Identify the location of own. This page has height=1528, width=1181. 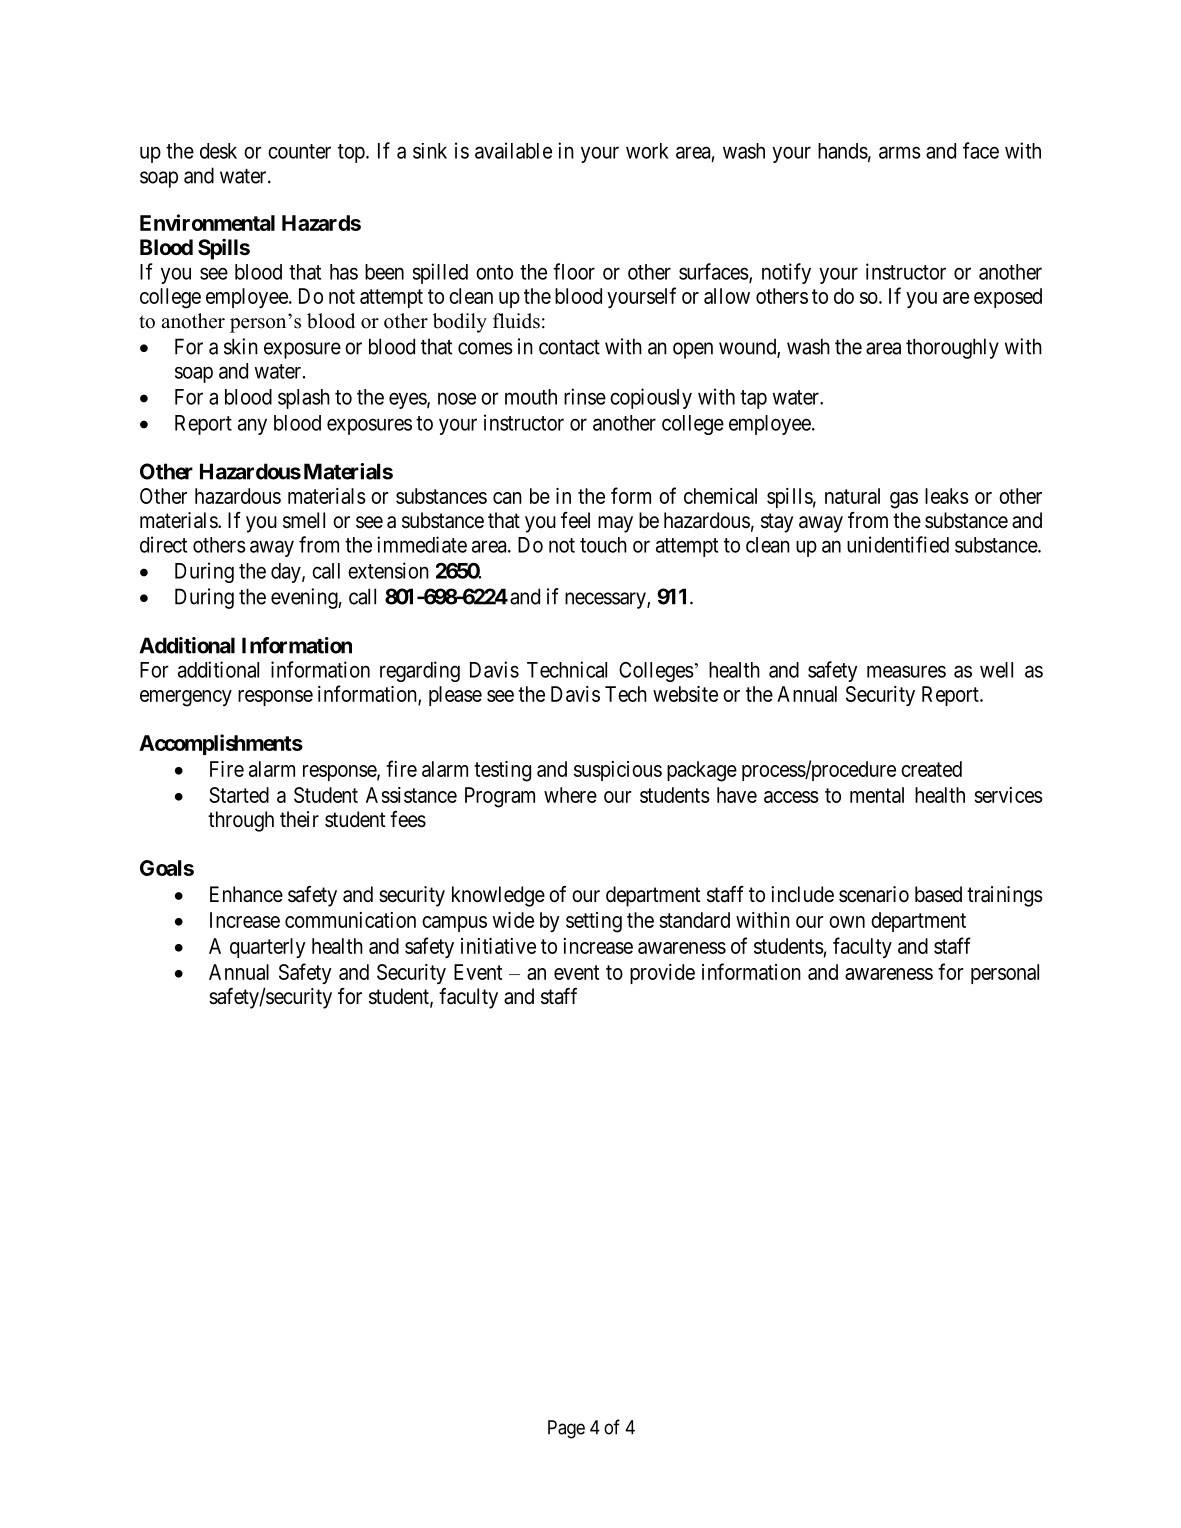
(847, 922).
